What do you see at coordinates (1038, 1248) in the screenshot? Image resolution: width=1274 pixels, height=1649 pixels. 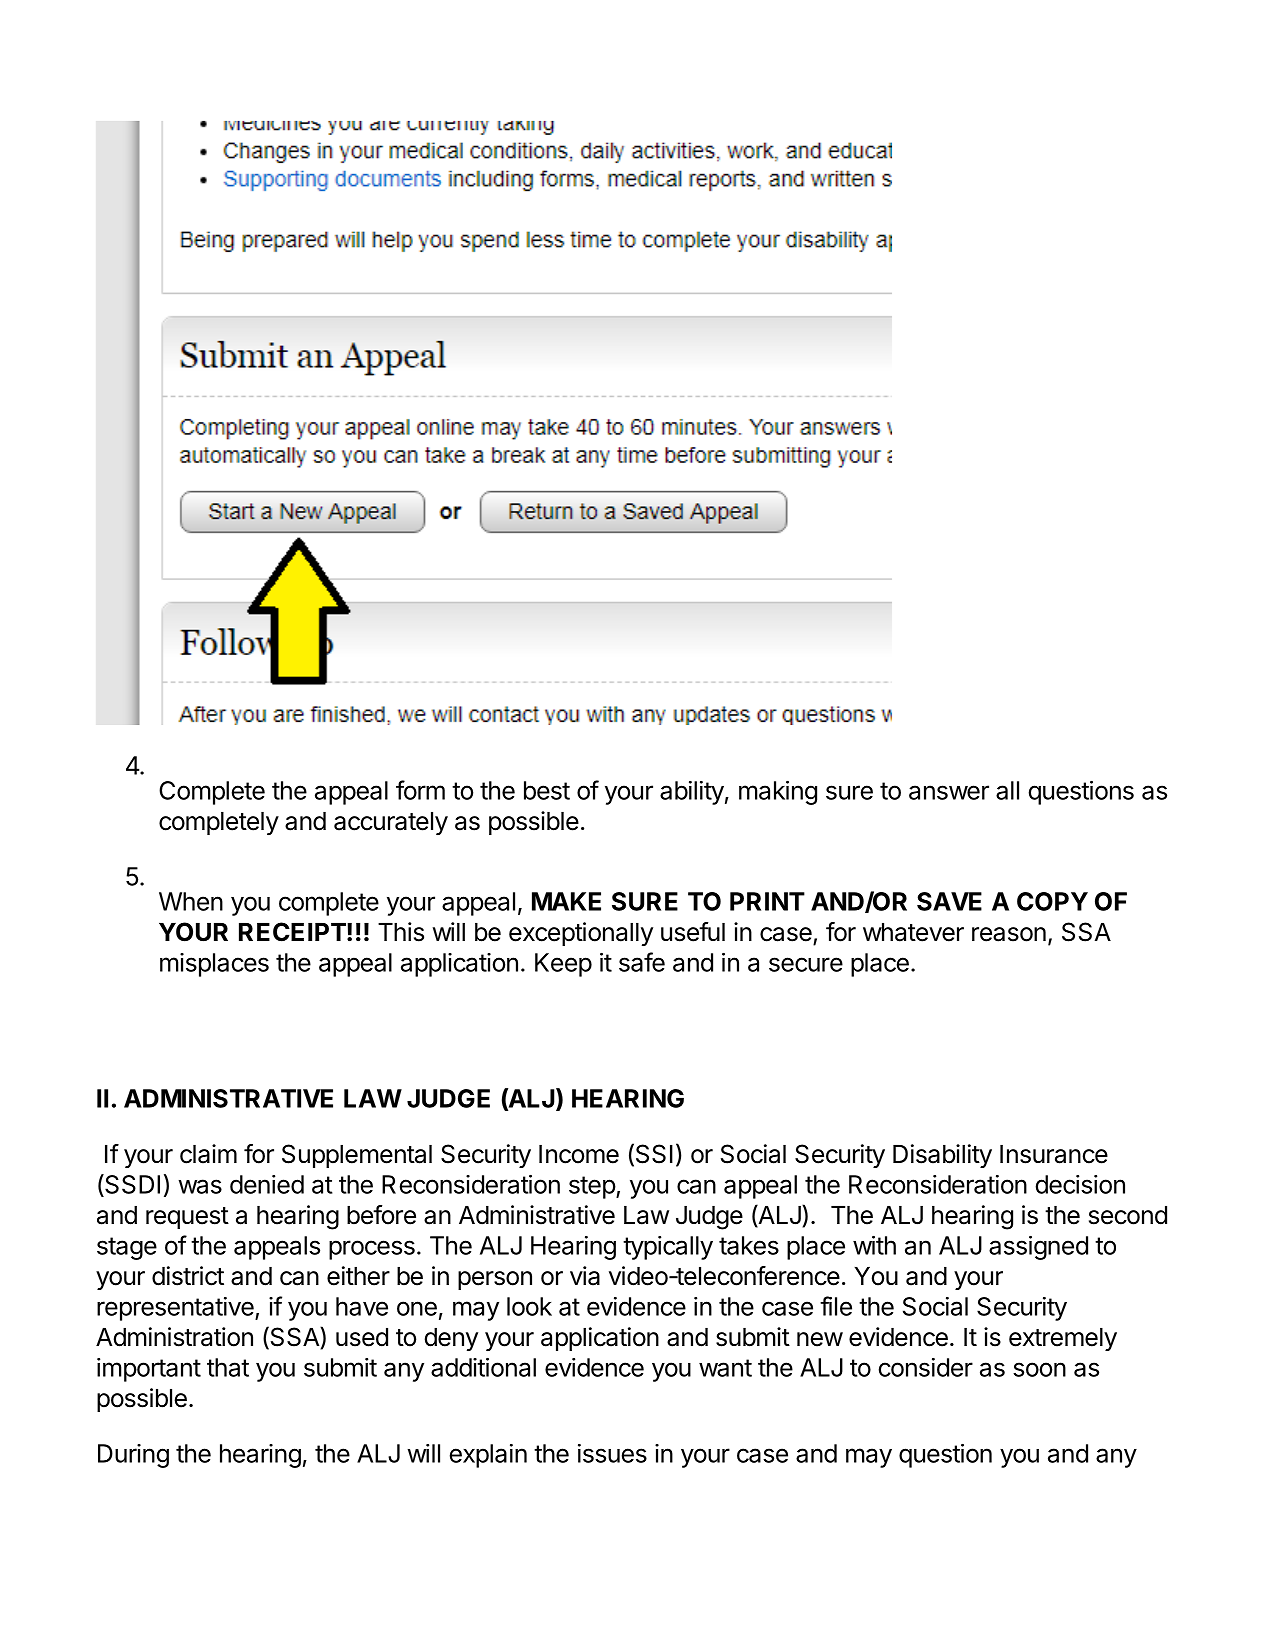 I see `assigned` at bounding box center [1038, 1248].
